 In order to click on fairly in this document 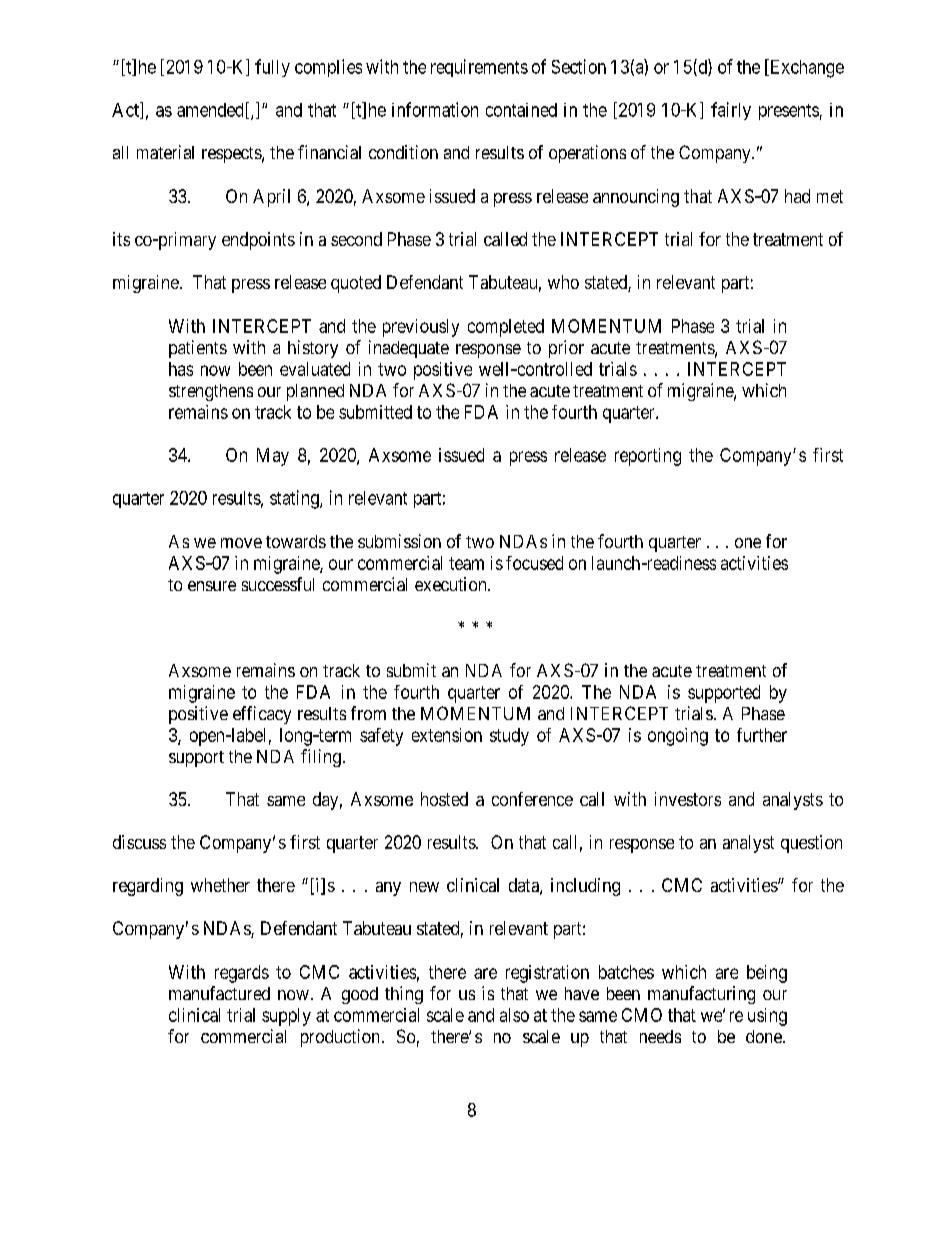, I will do `click(731, 111)`.
